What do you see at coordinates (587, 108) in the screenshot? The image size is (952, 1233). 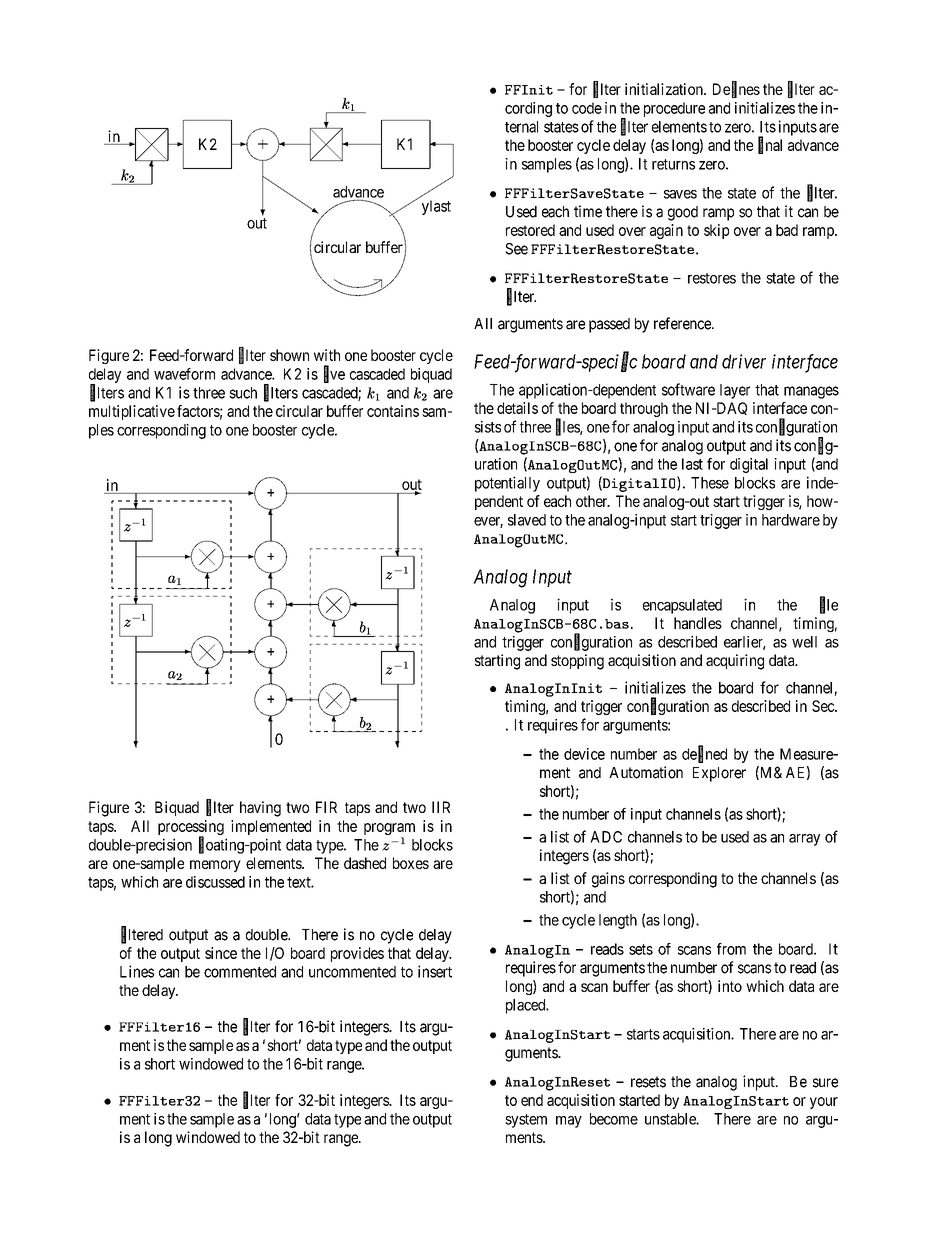 I see `code` at bounding box center [587, 108].
